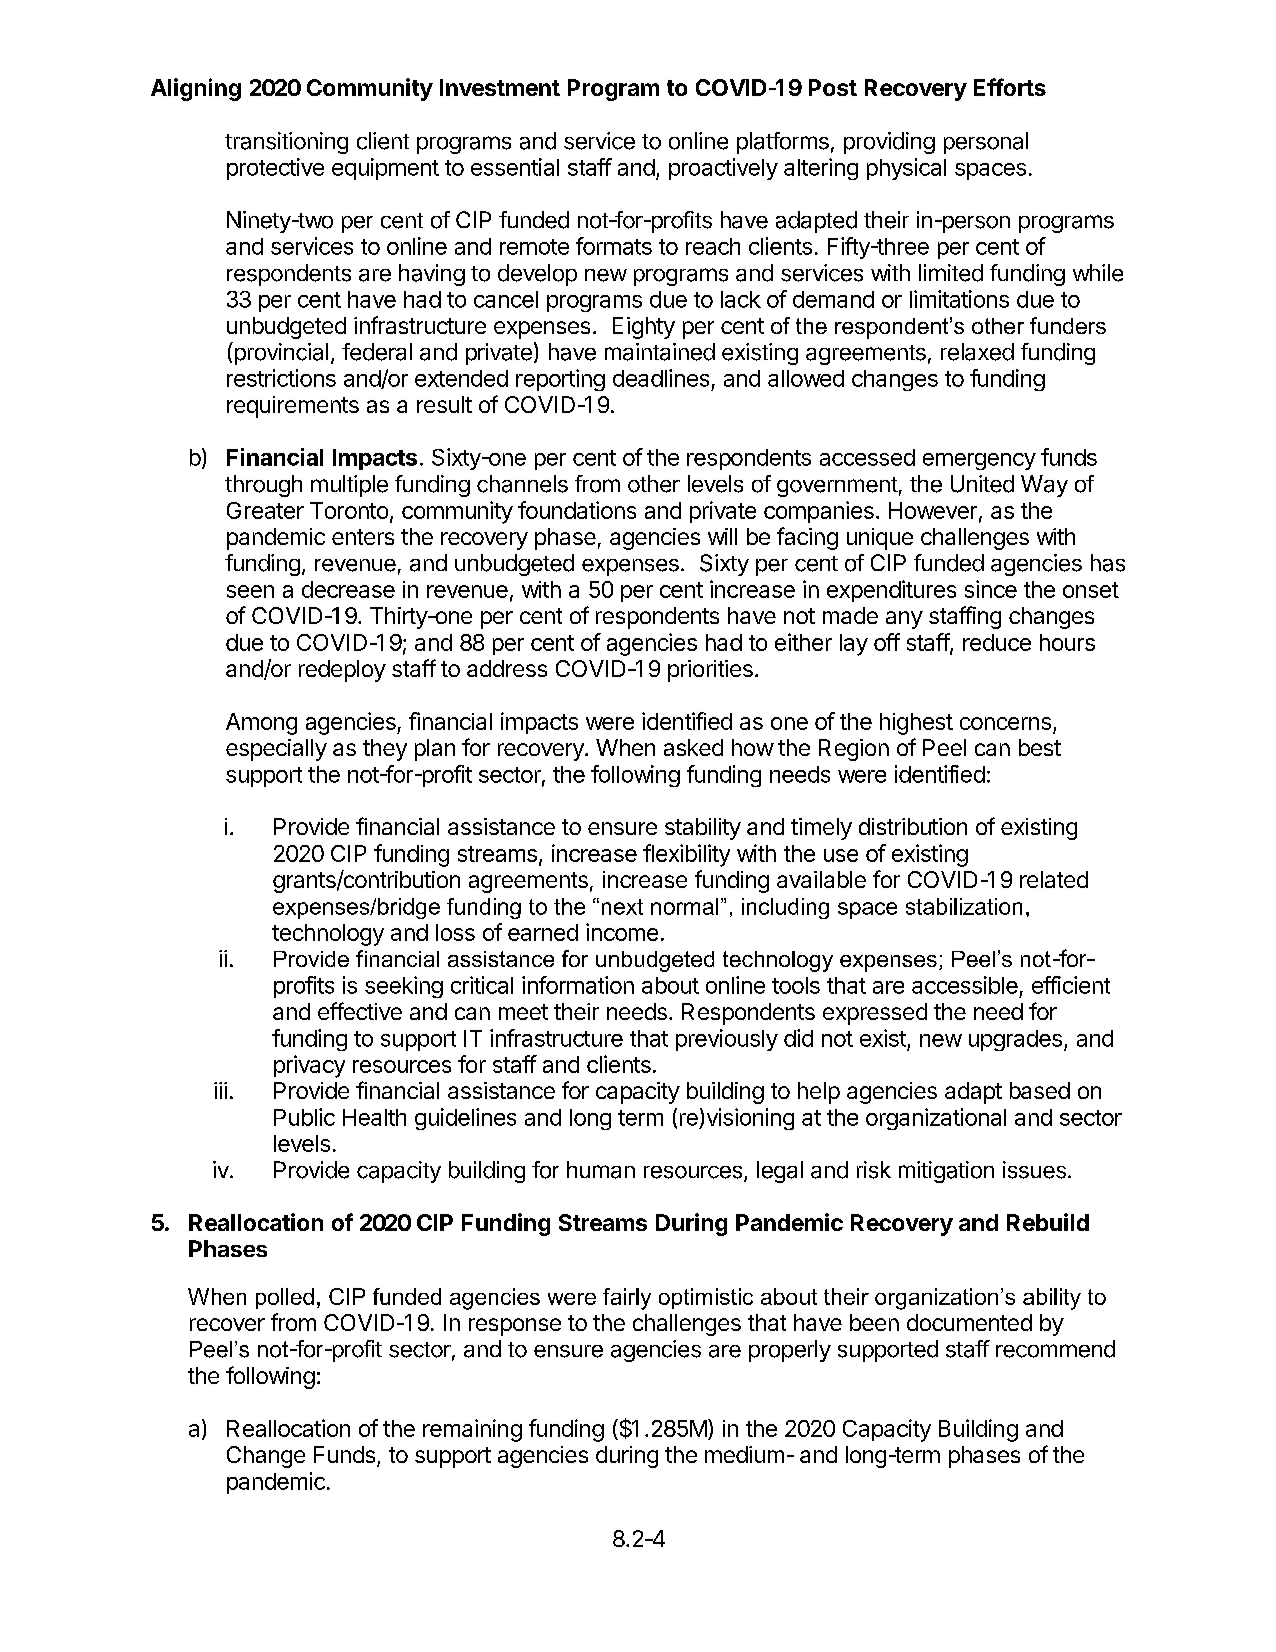 This screenshot has height=1652, width=1276. What do you see at coordinates (360, 1011) in the screenshot?
I see `effective` at bounding box center [360, 1011].
